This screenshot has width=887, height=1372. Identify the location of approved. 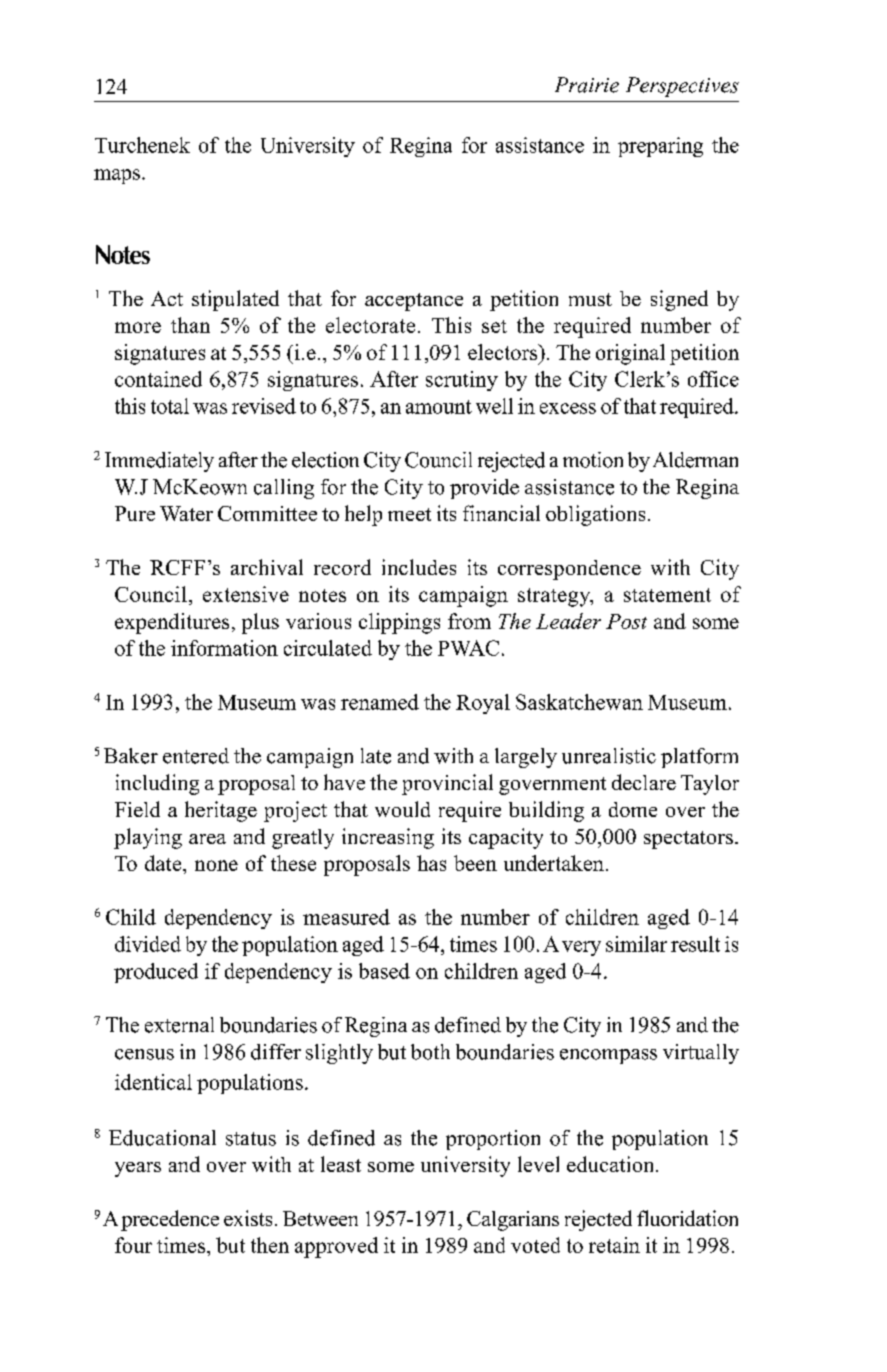
(336, 1247).
